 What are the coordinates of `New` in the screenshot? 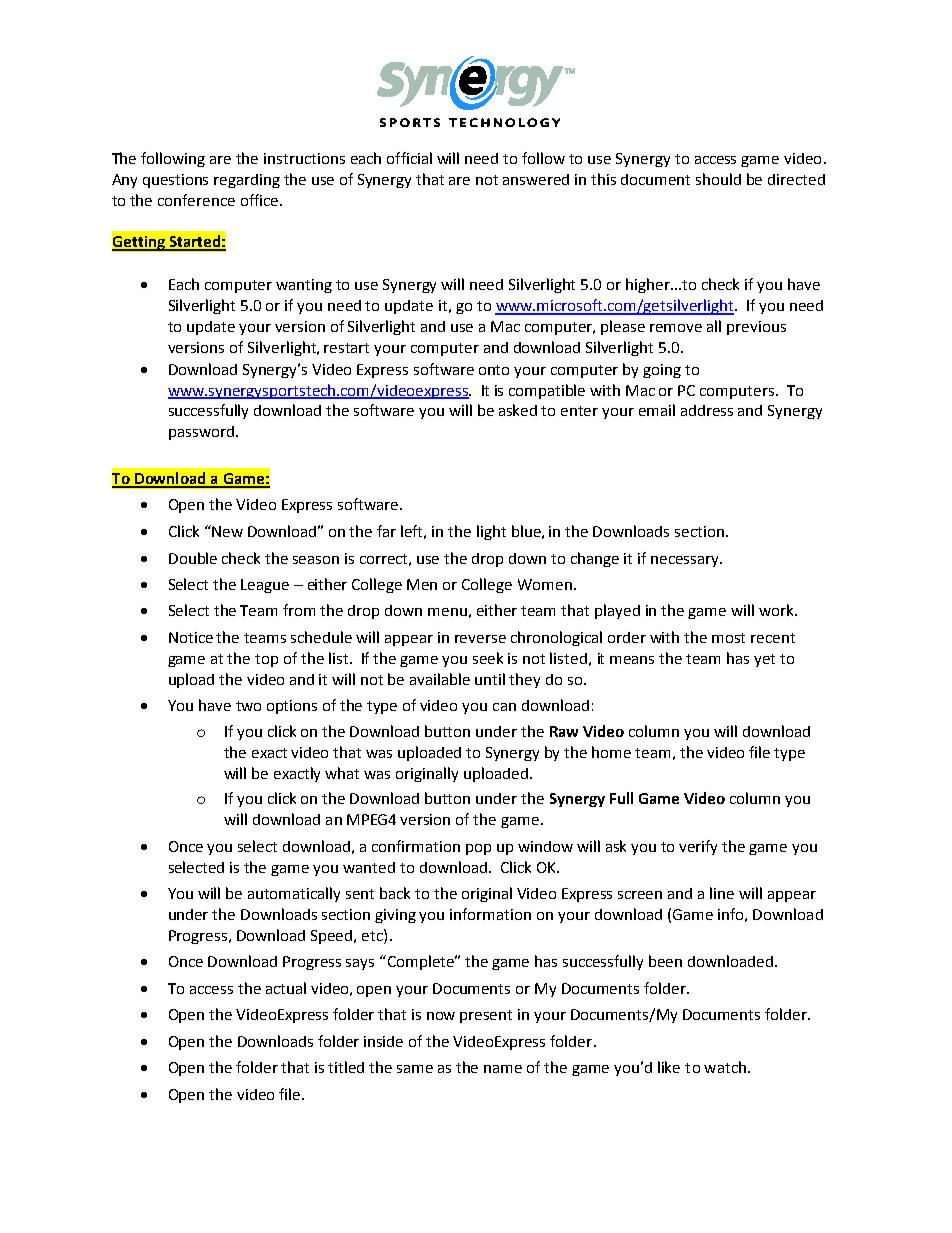 It's located at (226, 531).
